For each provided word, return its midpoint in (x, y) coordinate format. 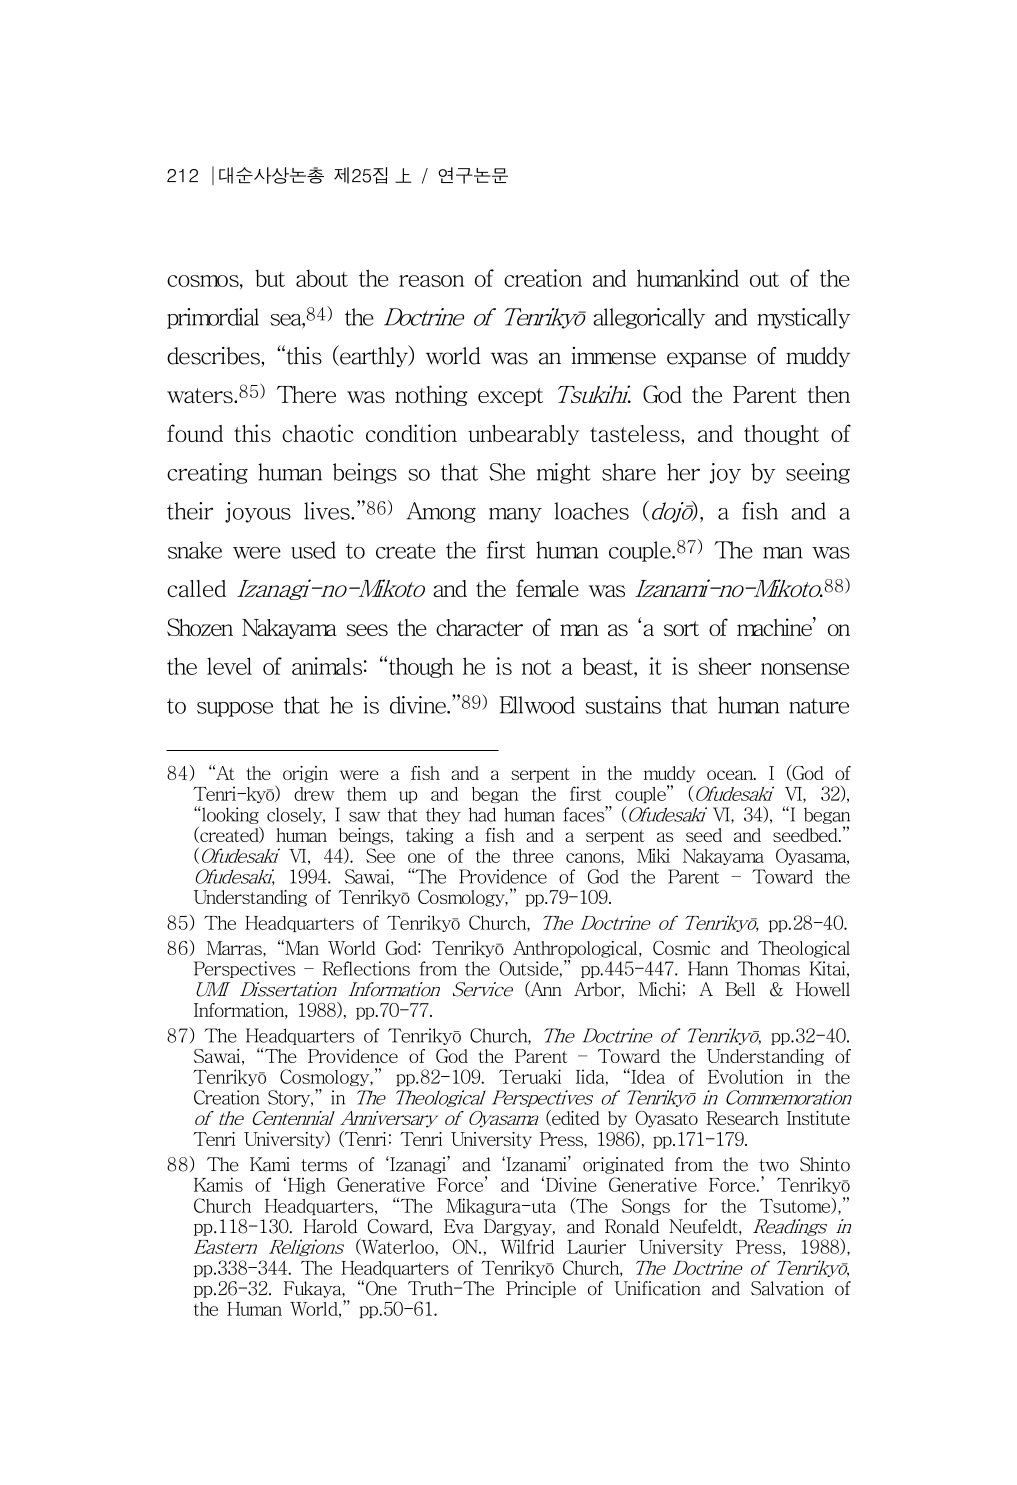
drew (314, 794)
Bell (740, 989)
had (482, 814)
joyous (258, 512)
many (515, 515)
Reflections (366, 968)
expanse (706, 360)
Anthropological (576, 949)
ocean (731, 775)
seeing (818, 473)
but (270, 278)
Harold (330, 1226)
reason (431, 281)
